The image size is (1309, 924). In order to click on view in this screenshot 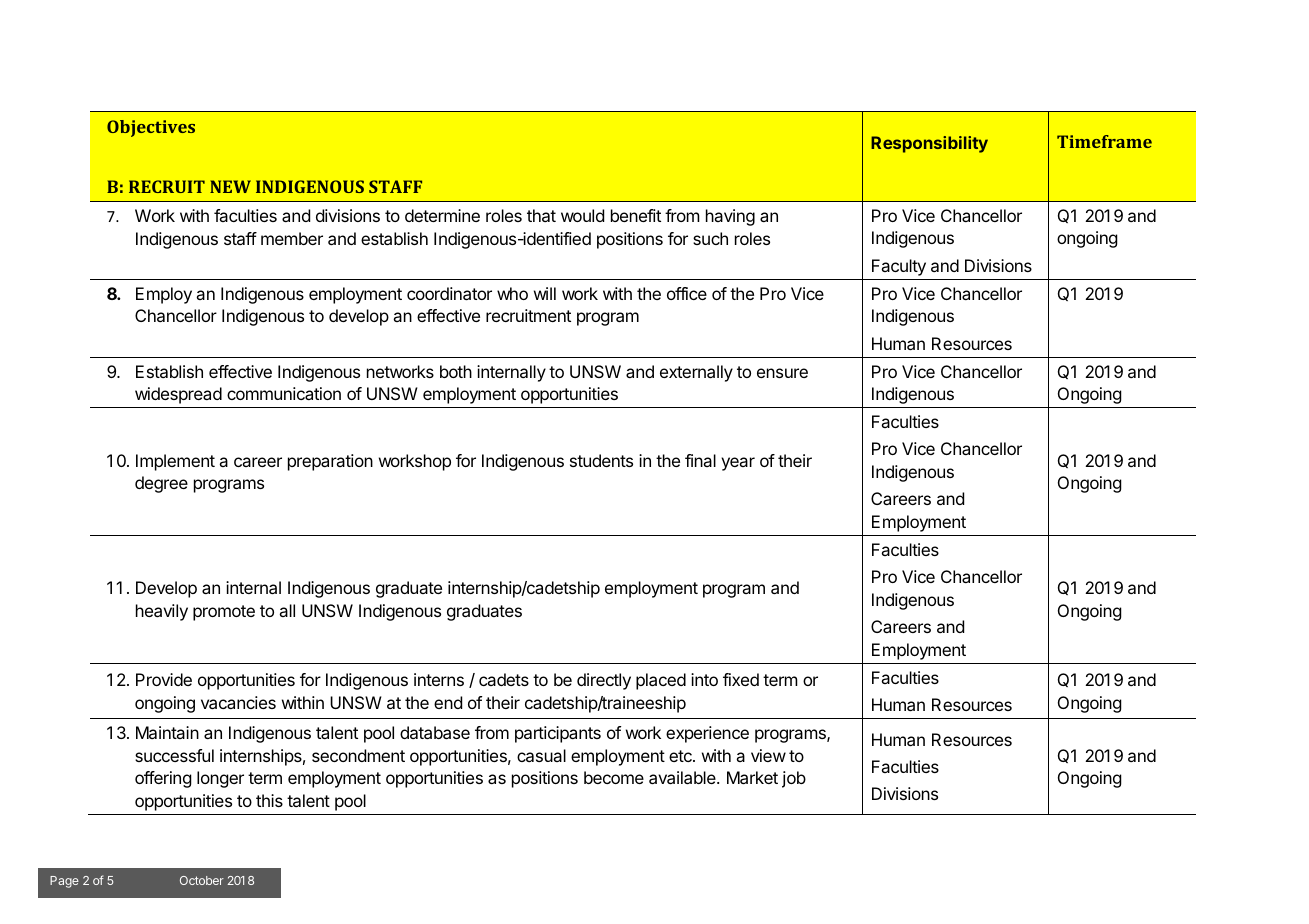, I will do `click(768, 755)`.
